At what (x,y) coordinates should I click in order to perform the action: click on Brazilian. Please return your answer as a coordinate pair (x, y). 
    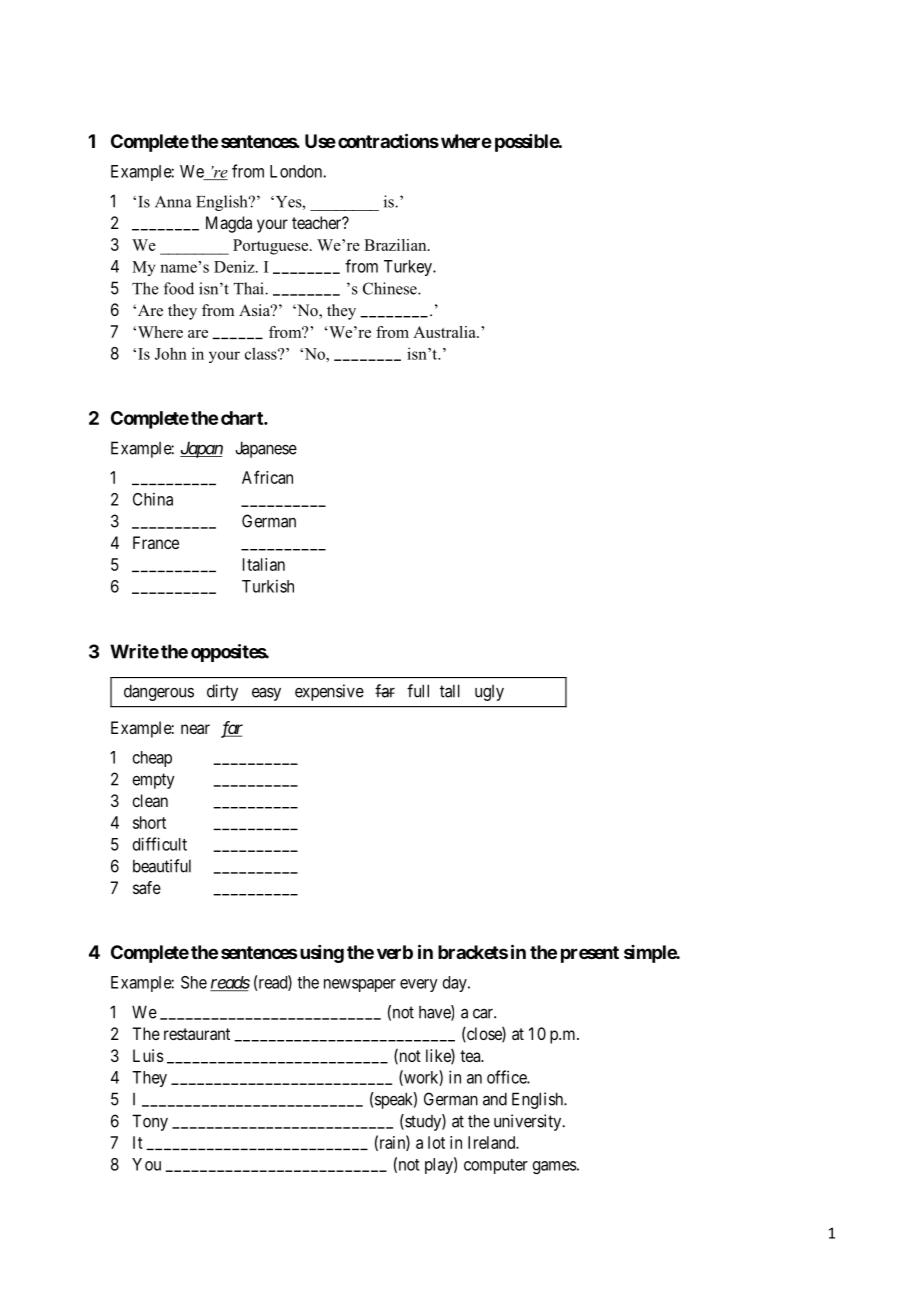
    Looking at the image, I should click on (396, 245).
